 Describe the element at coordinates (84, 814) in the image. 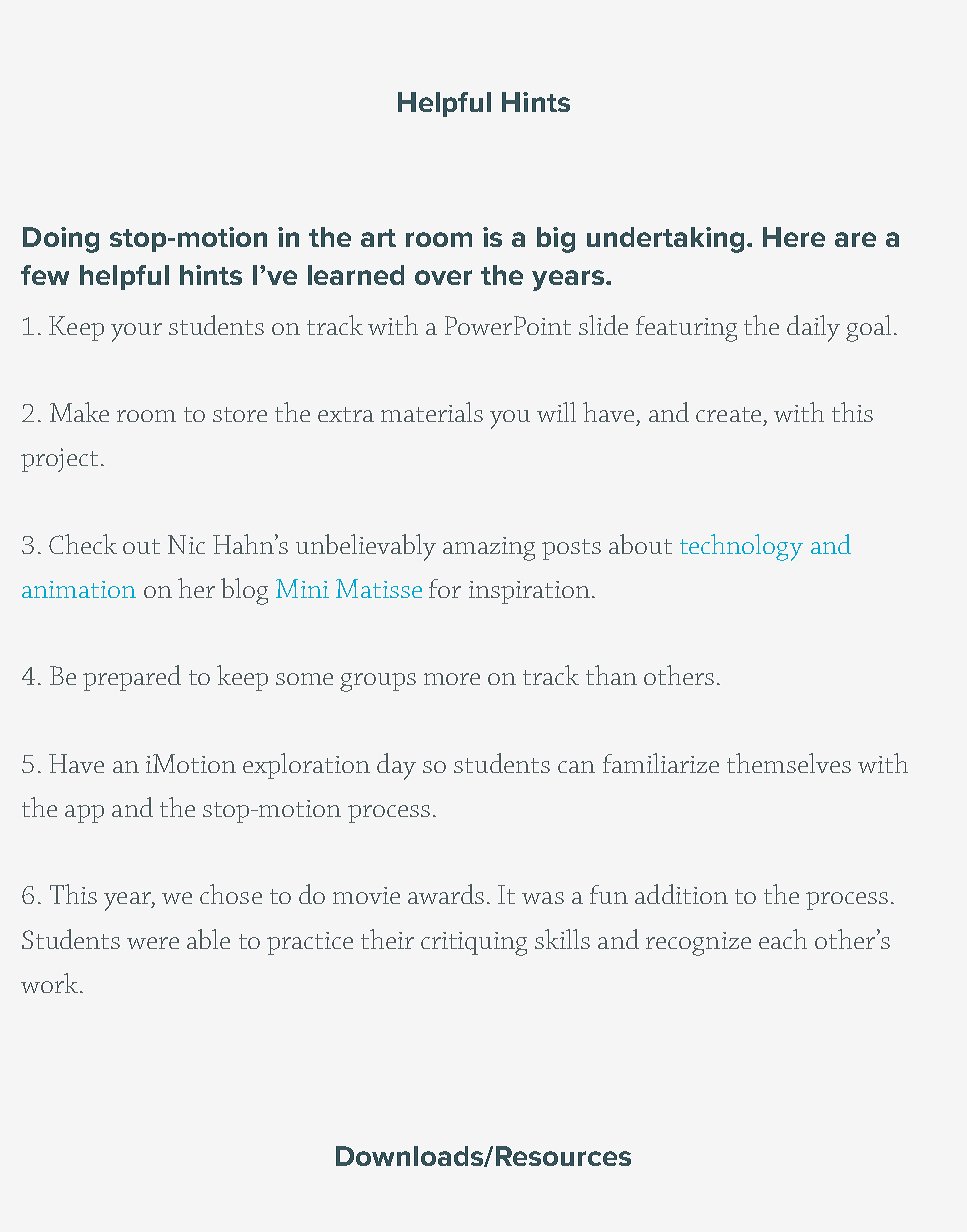

I see `app` at that location.
